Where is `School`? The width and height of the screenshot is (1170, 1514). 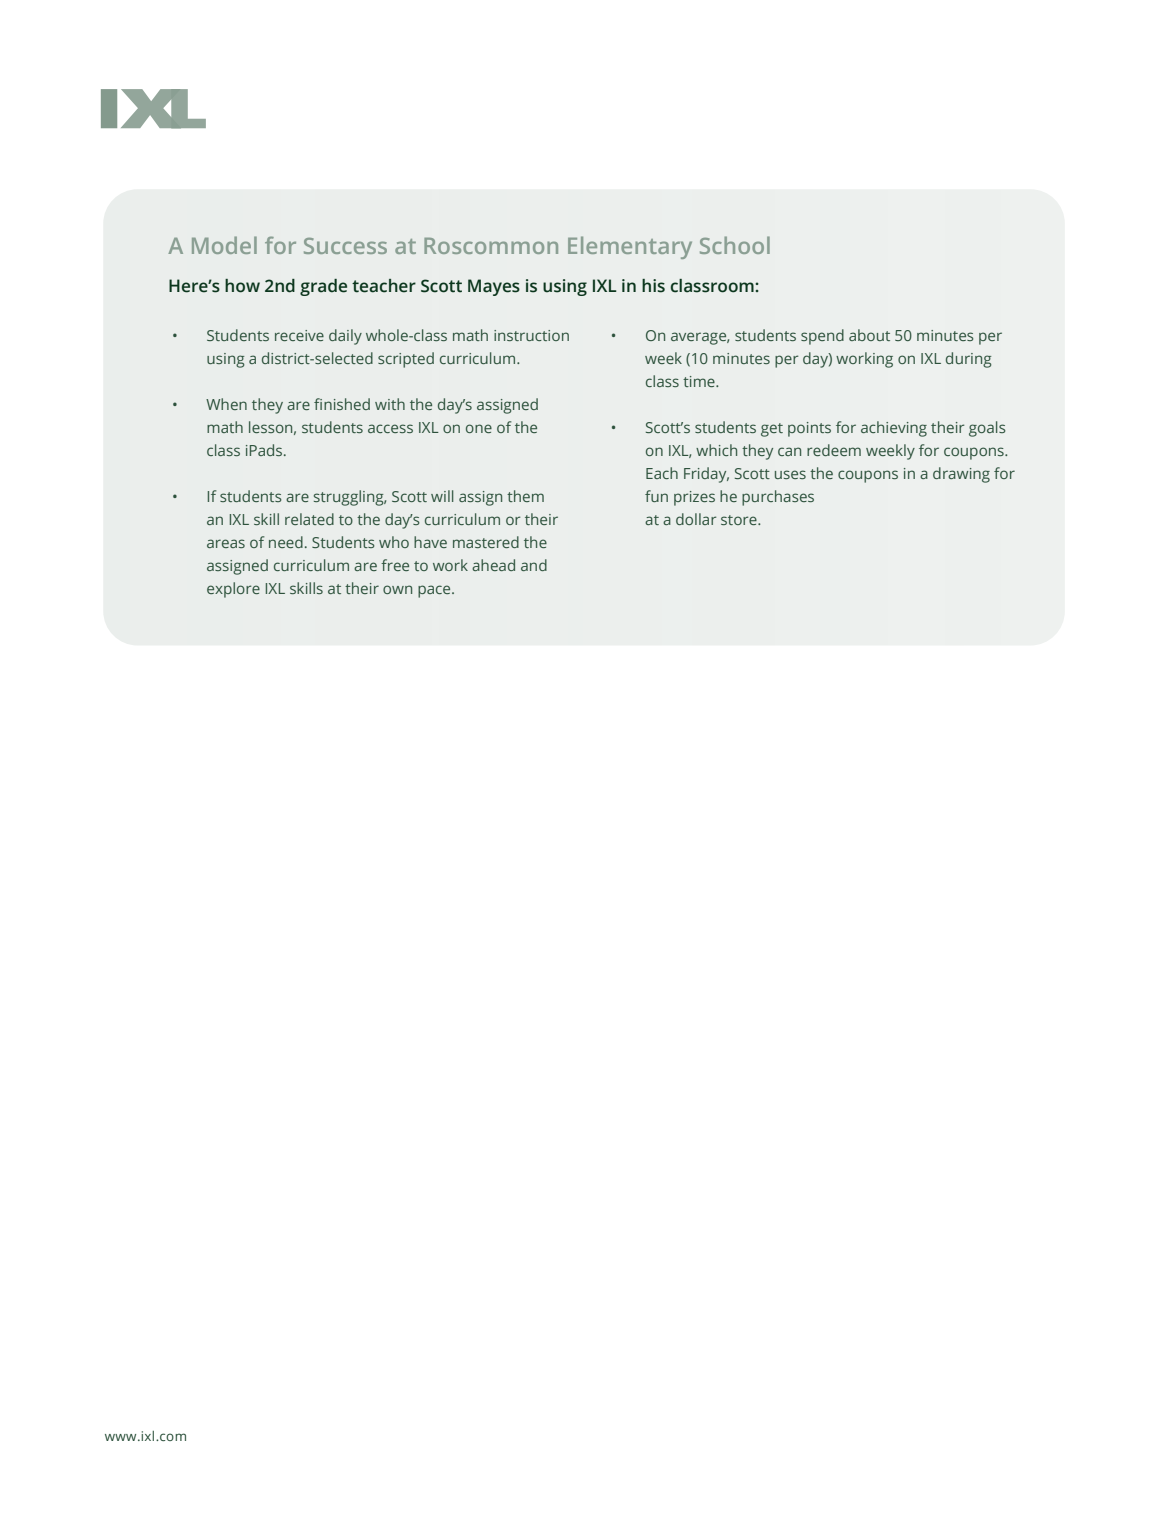 School is located at coordinates (735, 245).
